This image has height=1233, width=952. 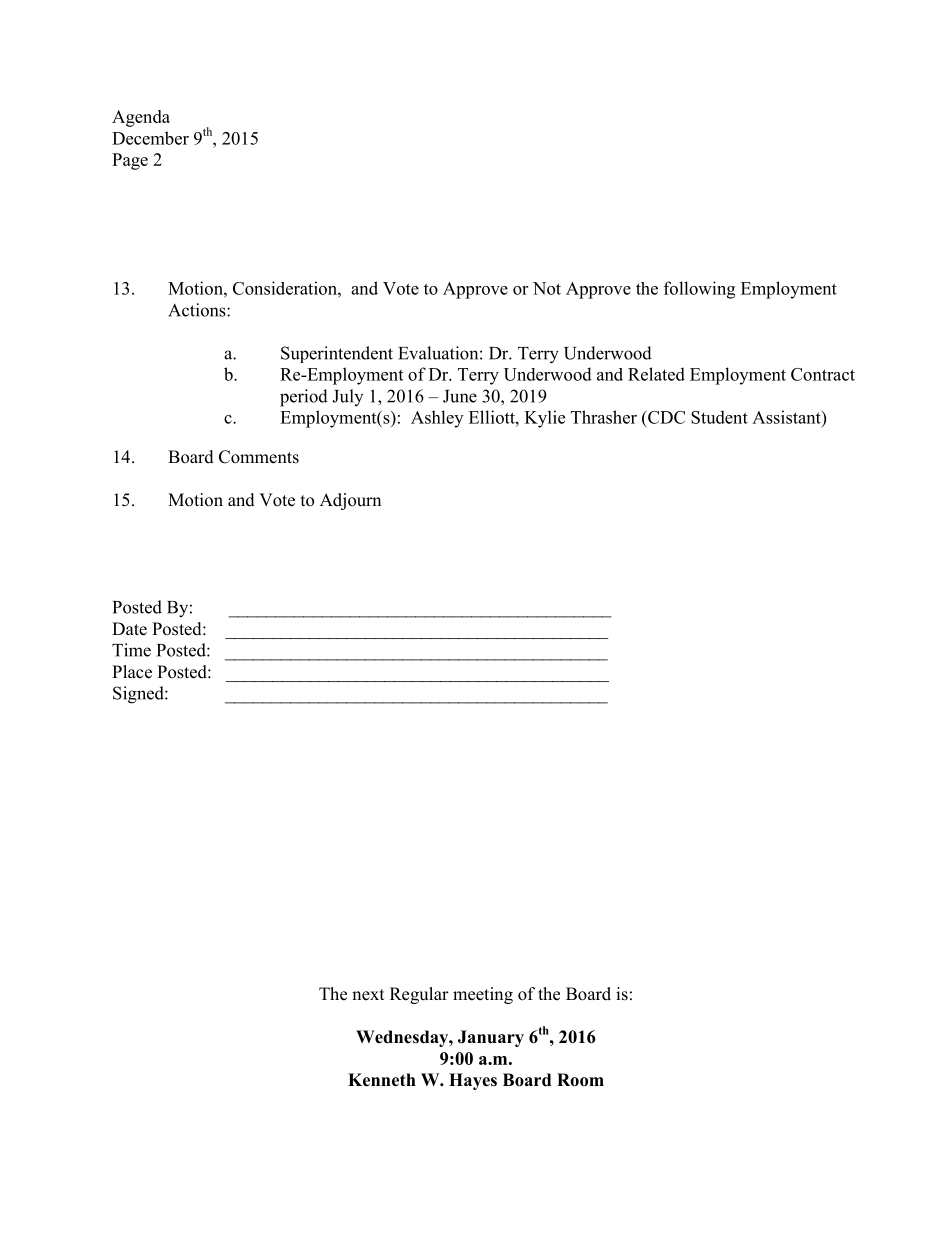 What do you see at coordinates (150, 138) in the image?
I see `December` at bounding box center [150, 138].
